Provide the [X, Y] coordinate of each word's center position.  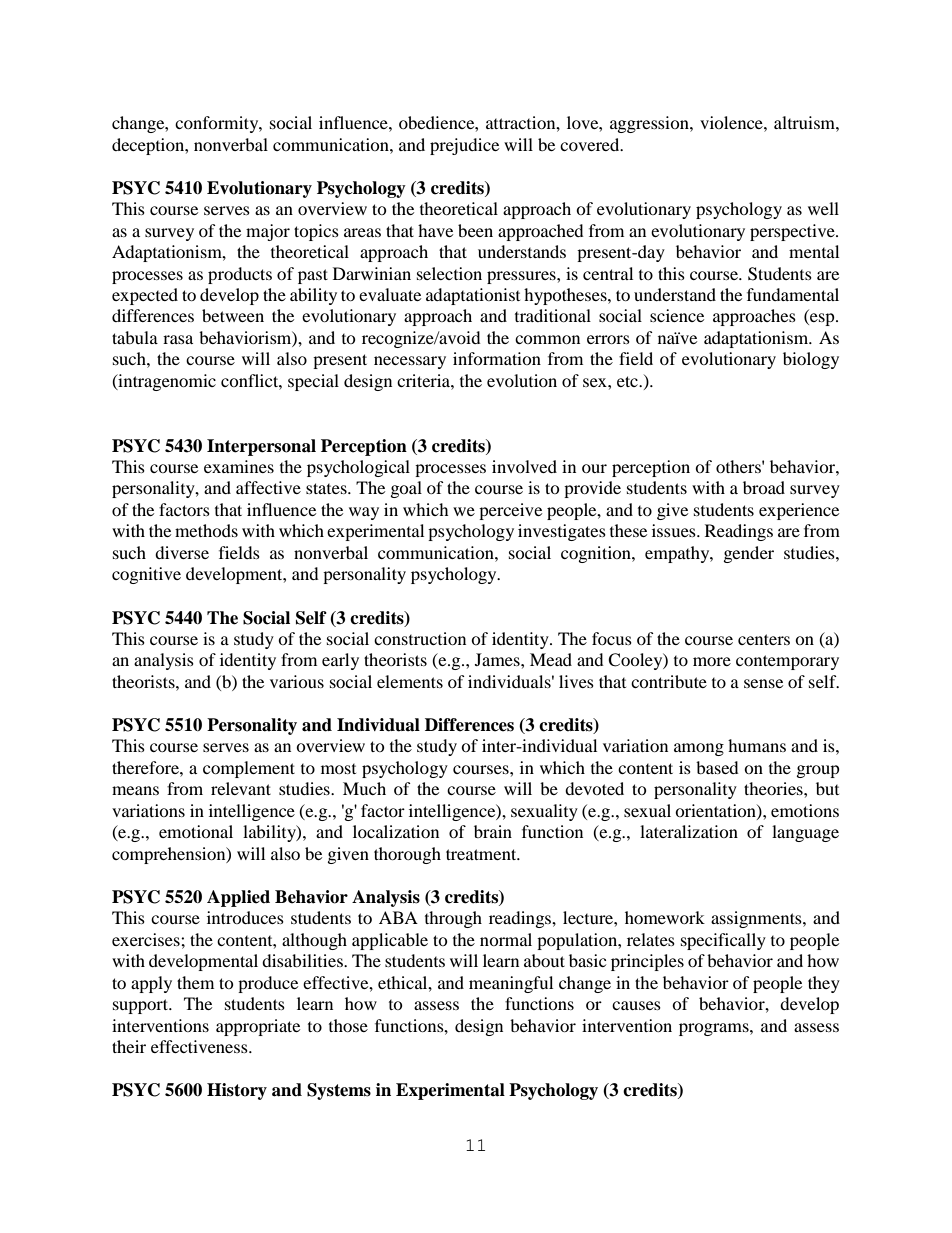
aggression [650, 124]
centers [764, 639]
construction [420, 638]
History [237, 1091]
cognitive [146, 575]
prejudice [464, 146]
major [268, 232]
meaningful [511, 984]
